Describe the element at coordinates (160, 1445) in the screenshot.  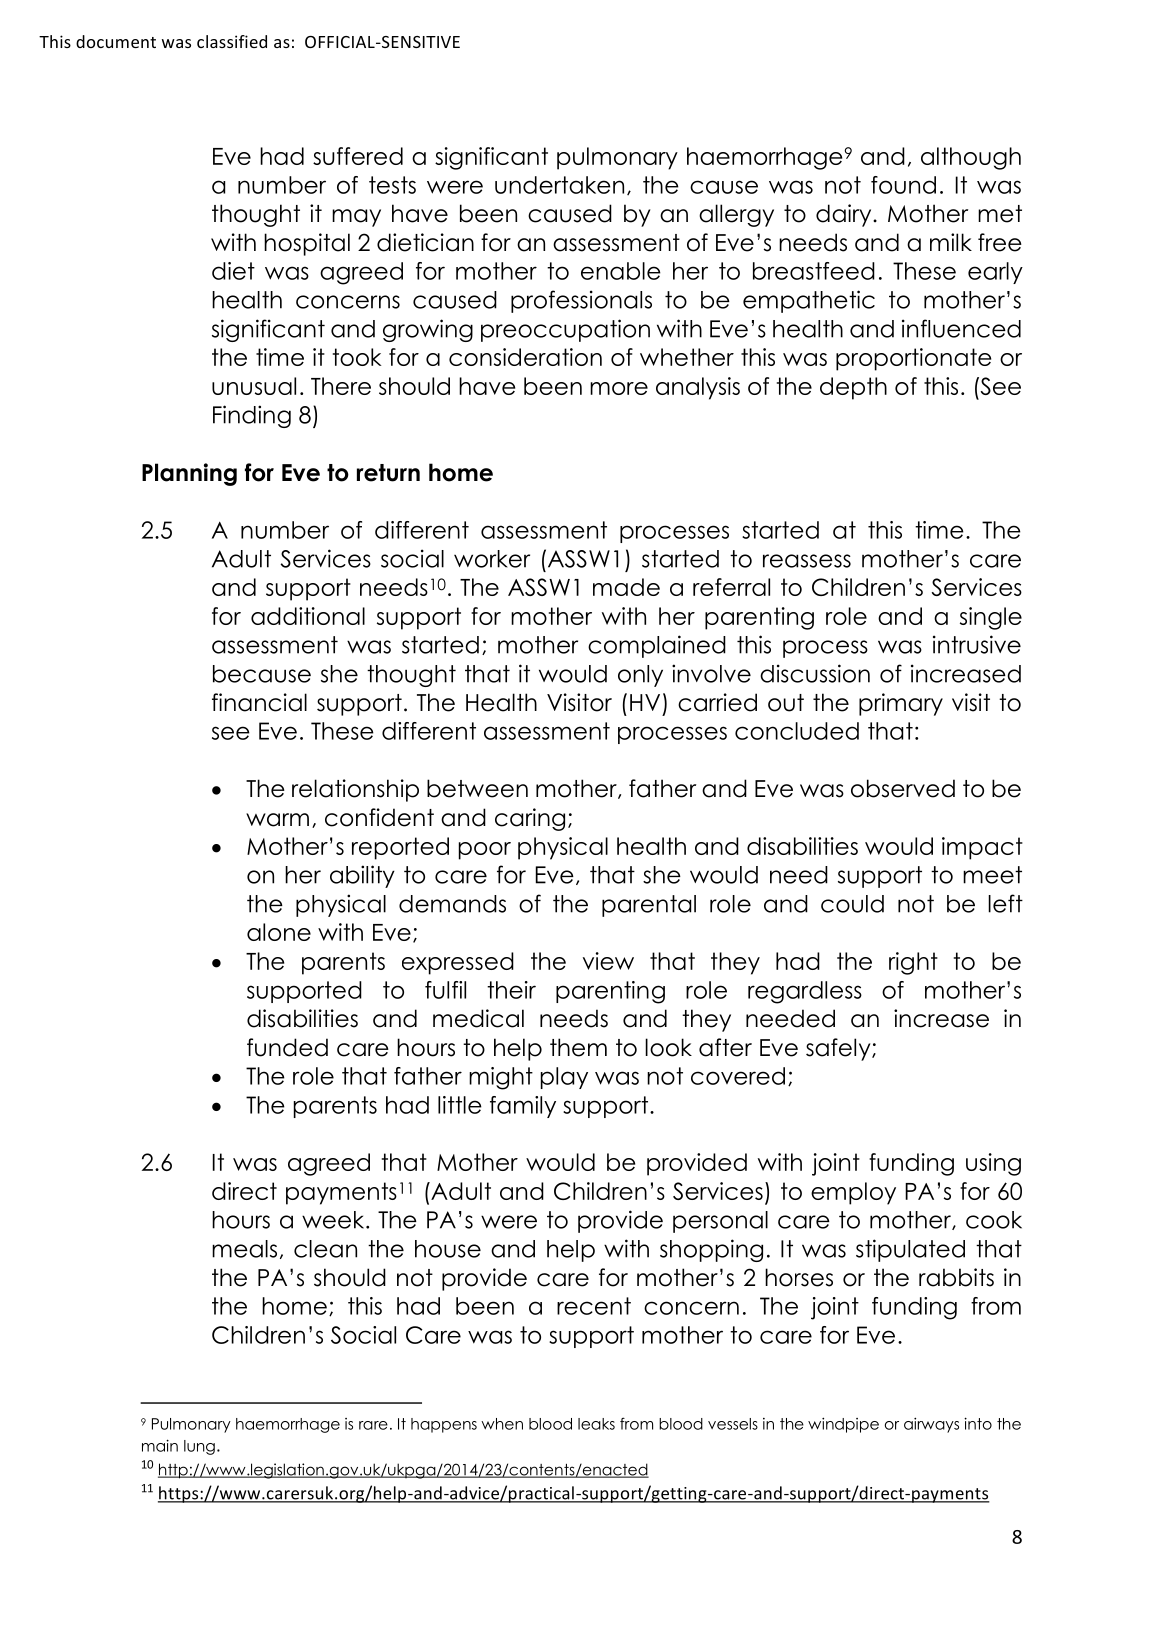
I see `main` at that location.
